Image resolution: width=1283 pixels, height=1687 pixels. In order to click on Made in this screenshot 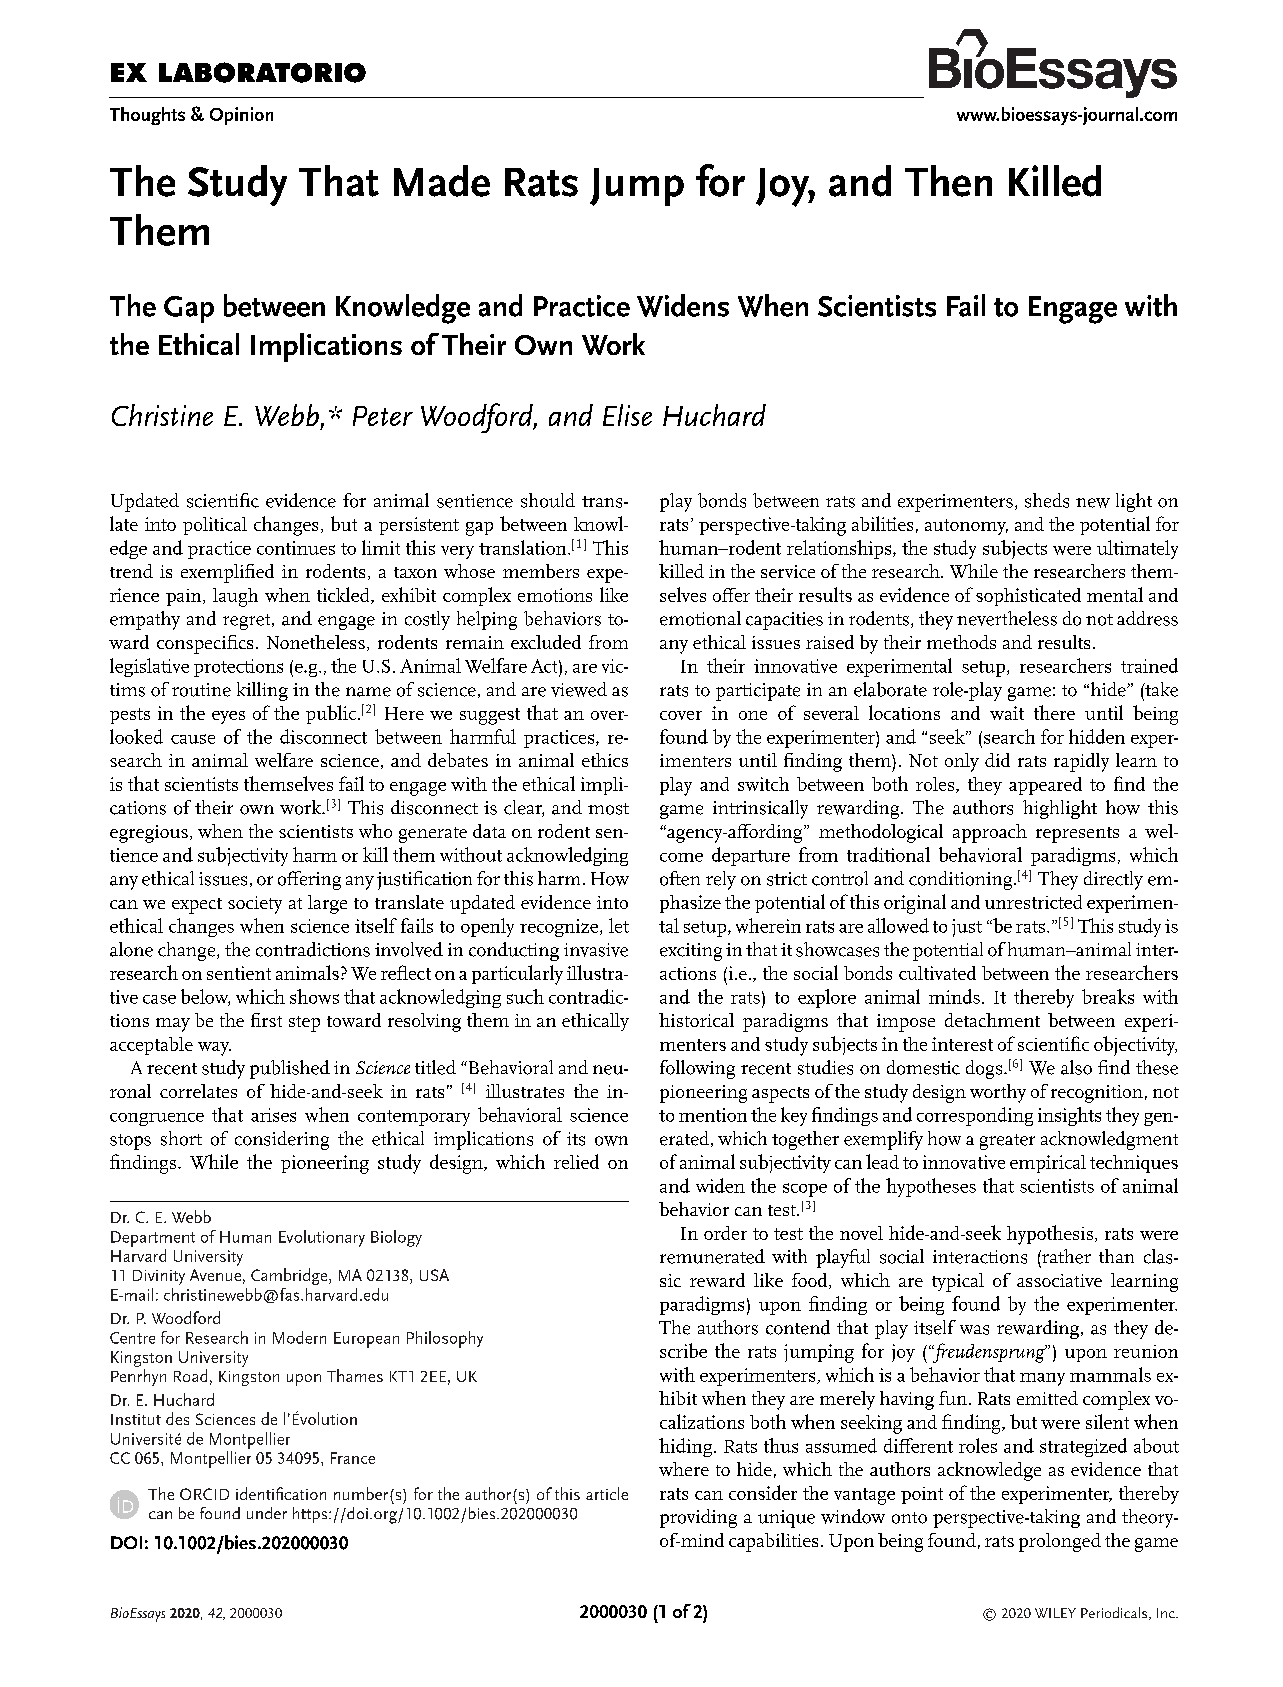, I will do `click(442, 181)`.
